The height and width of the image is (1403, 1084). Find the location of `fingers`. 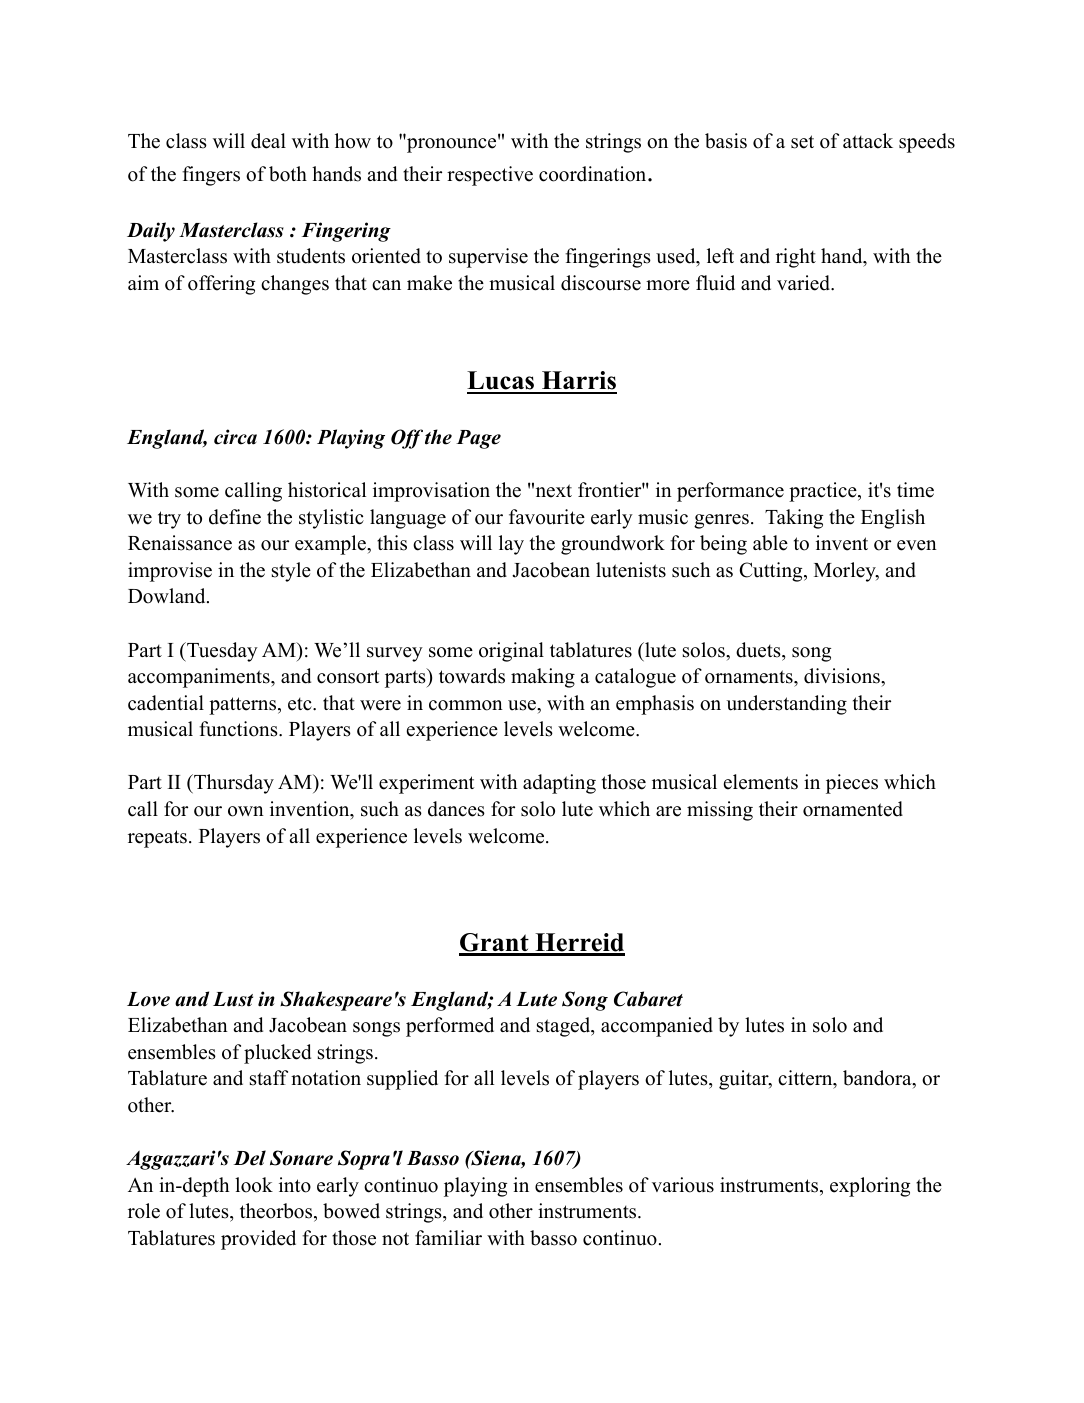

fingers is located at coordinates (211, 176).
